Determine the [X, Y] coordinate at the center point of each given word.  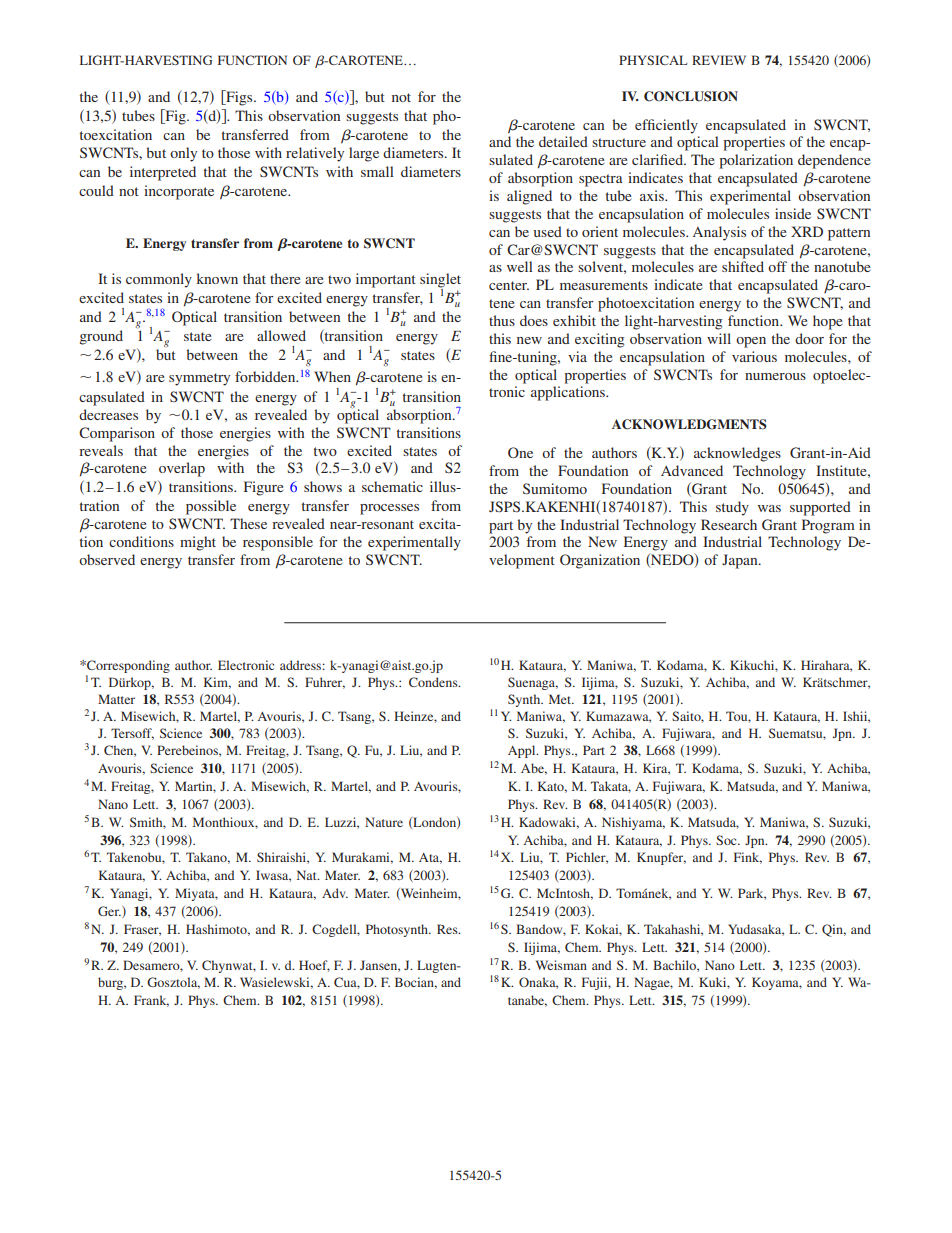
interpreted [163, 173]
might [198, 543]
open [751, 342]
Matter [116, 699]
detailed [563, 141]
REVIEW [719, 60]
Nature [384, 822]
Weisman [561, 965]
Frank [151, 1001]
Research [729, 524]
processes [389, 509]
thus [502, 320]
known [217, 278]
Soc [727, 840]
